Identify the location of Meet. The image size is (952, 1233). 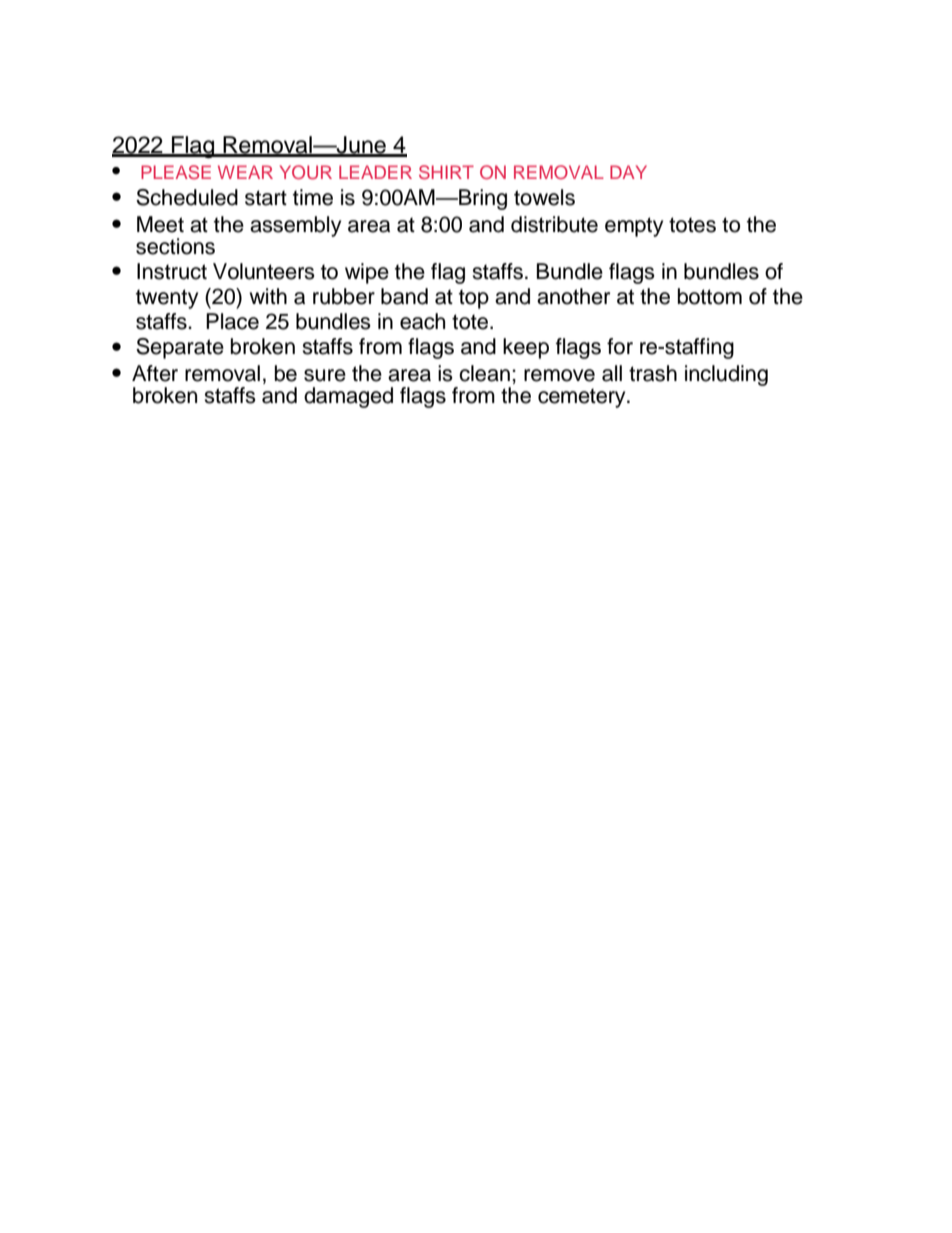
(160, 224).
